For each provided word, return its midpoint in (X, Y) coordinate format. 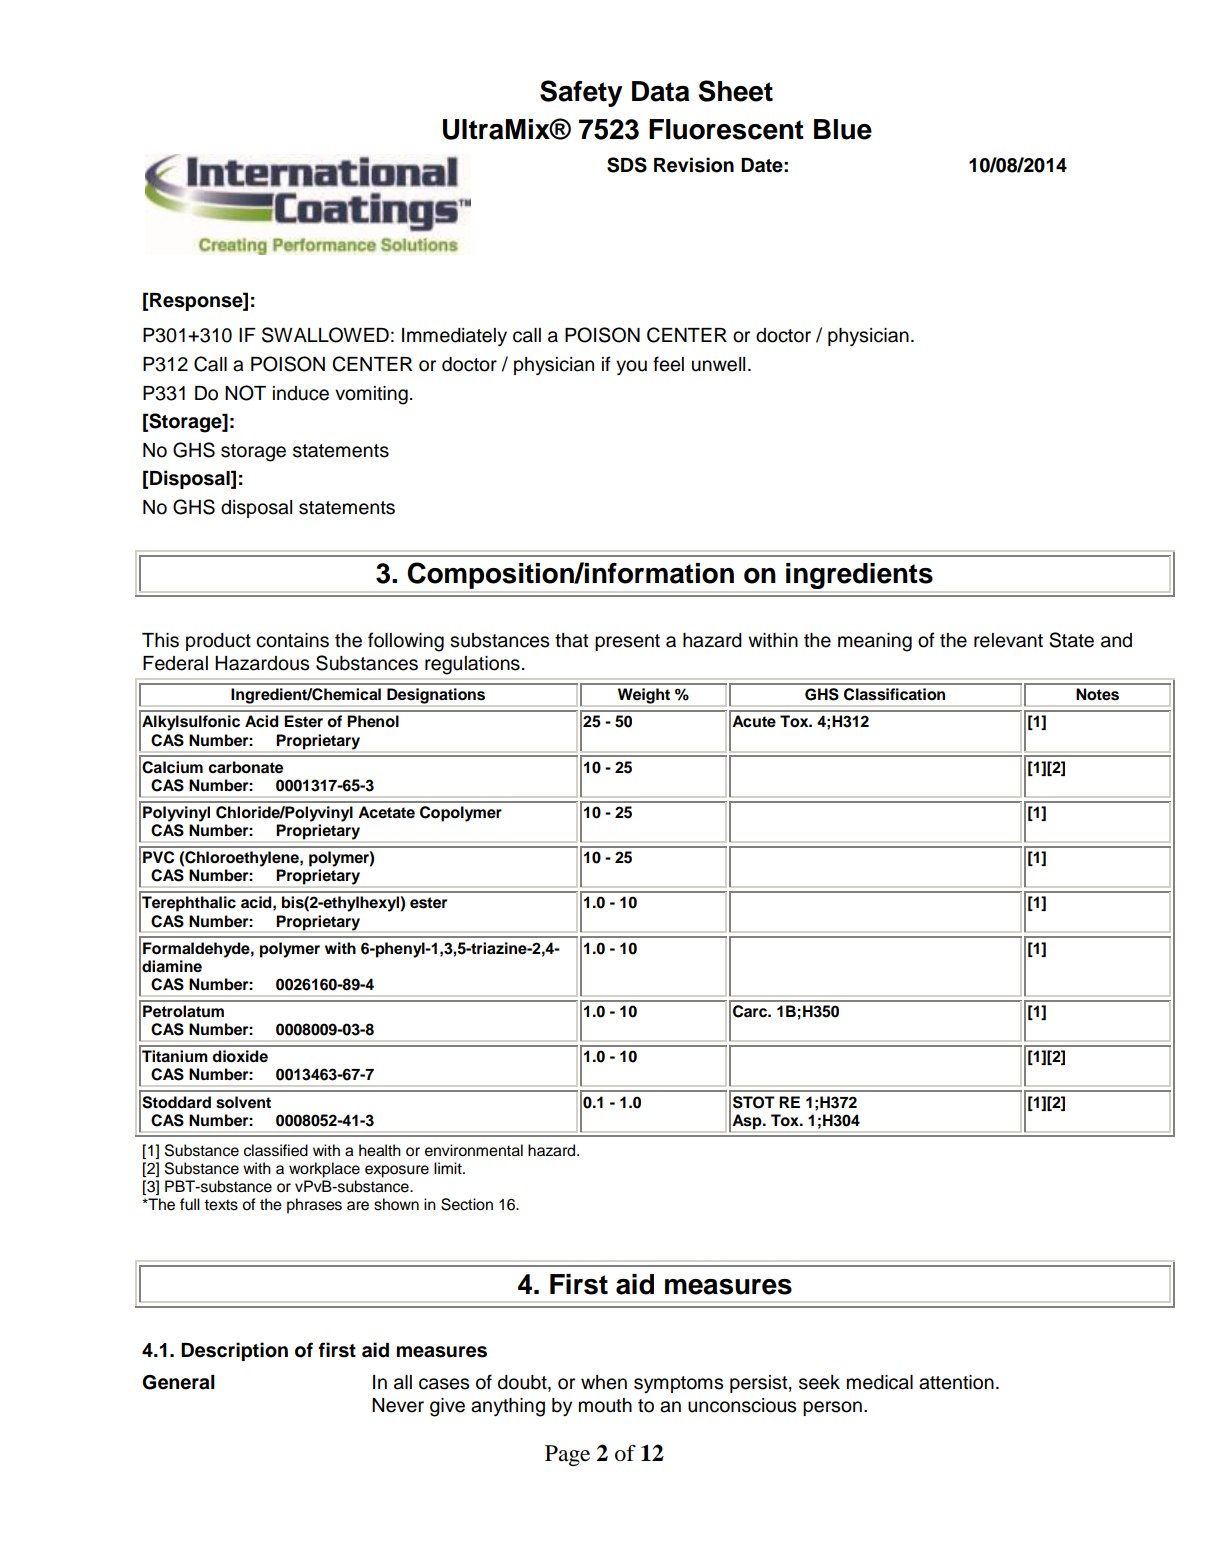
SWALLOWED (325, 335)
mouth (605, 1405)
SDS (627, 165)
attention (956, 1382)
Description (234, 1351)
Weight (644, 696)
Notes (1097, 694)
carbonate (245, 767)
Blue (843, 129)
